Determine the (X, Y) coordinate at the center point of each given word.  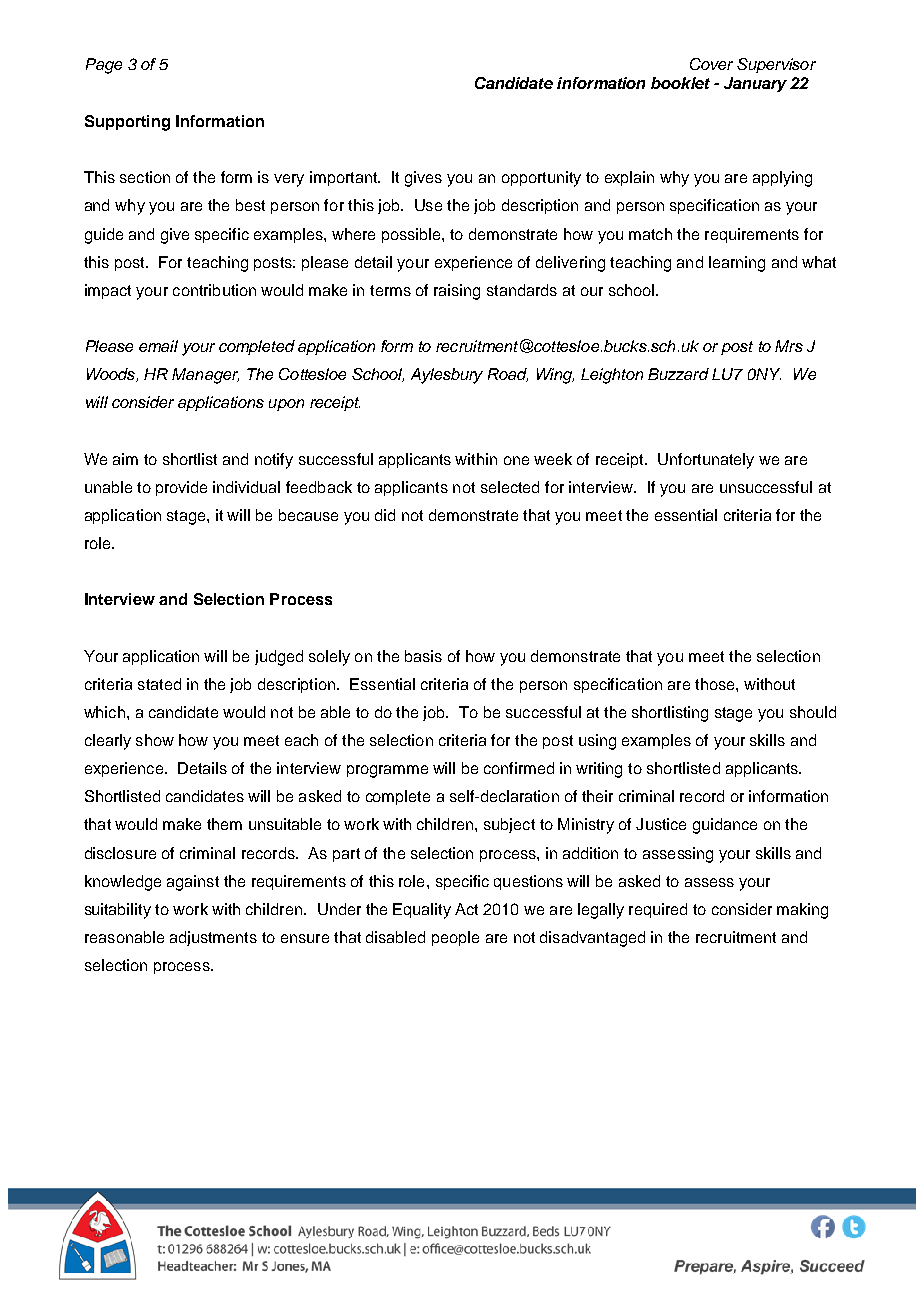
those (716, 684)
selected (510, 487)
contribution (214, 290)
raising (457, 292)
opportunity (541, 179)
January (755, 84)
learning (737, 264)
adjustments (213, 938)
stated (159, 684)
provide (181, 488)
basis (423, 656)
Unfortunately (706, 461)
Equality (422, 911)
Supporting (127, 123)
